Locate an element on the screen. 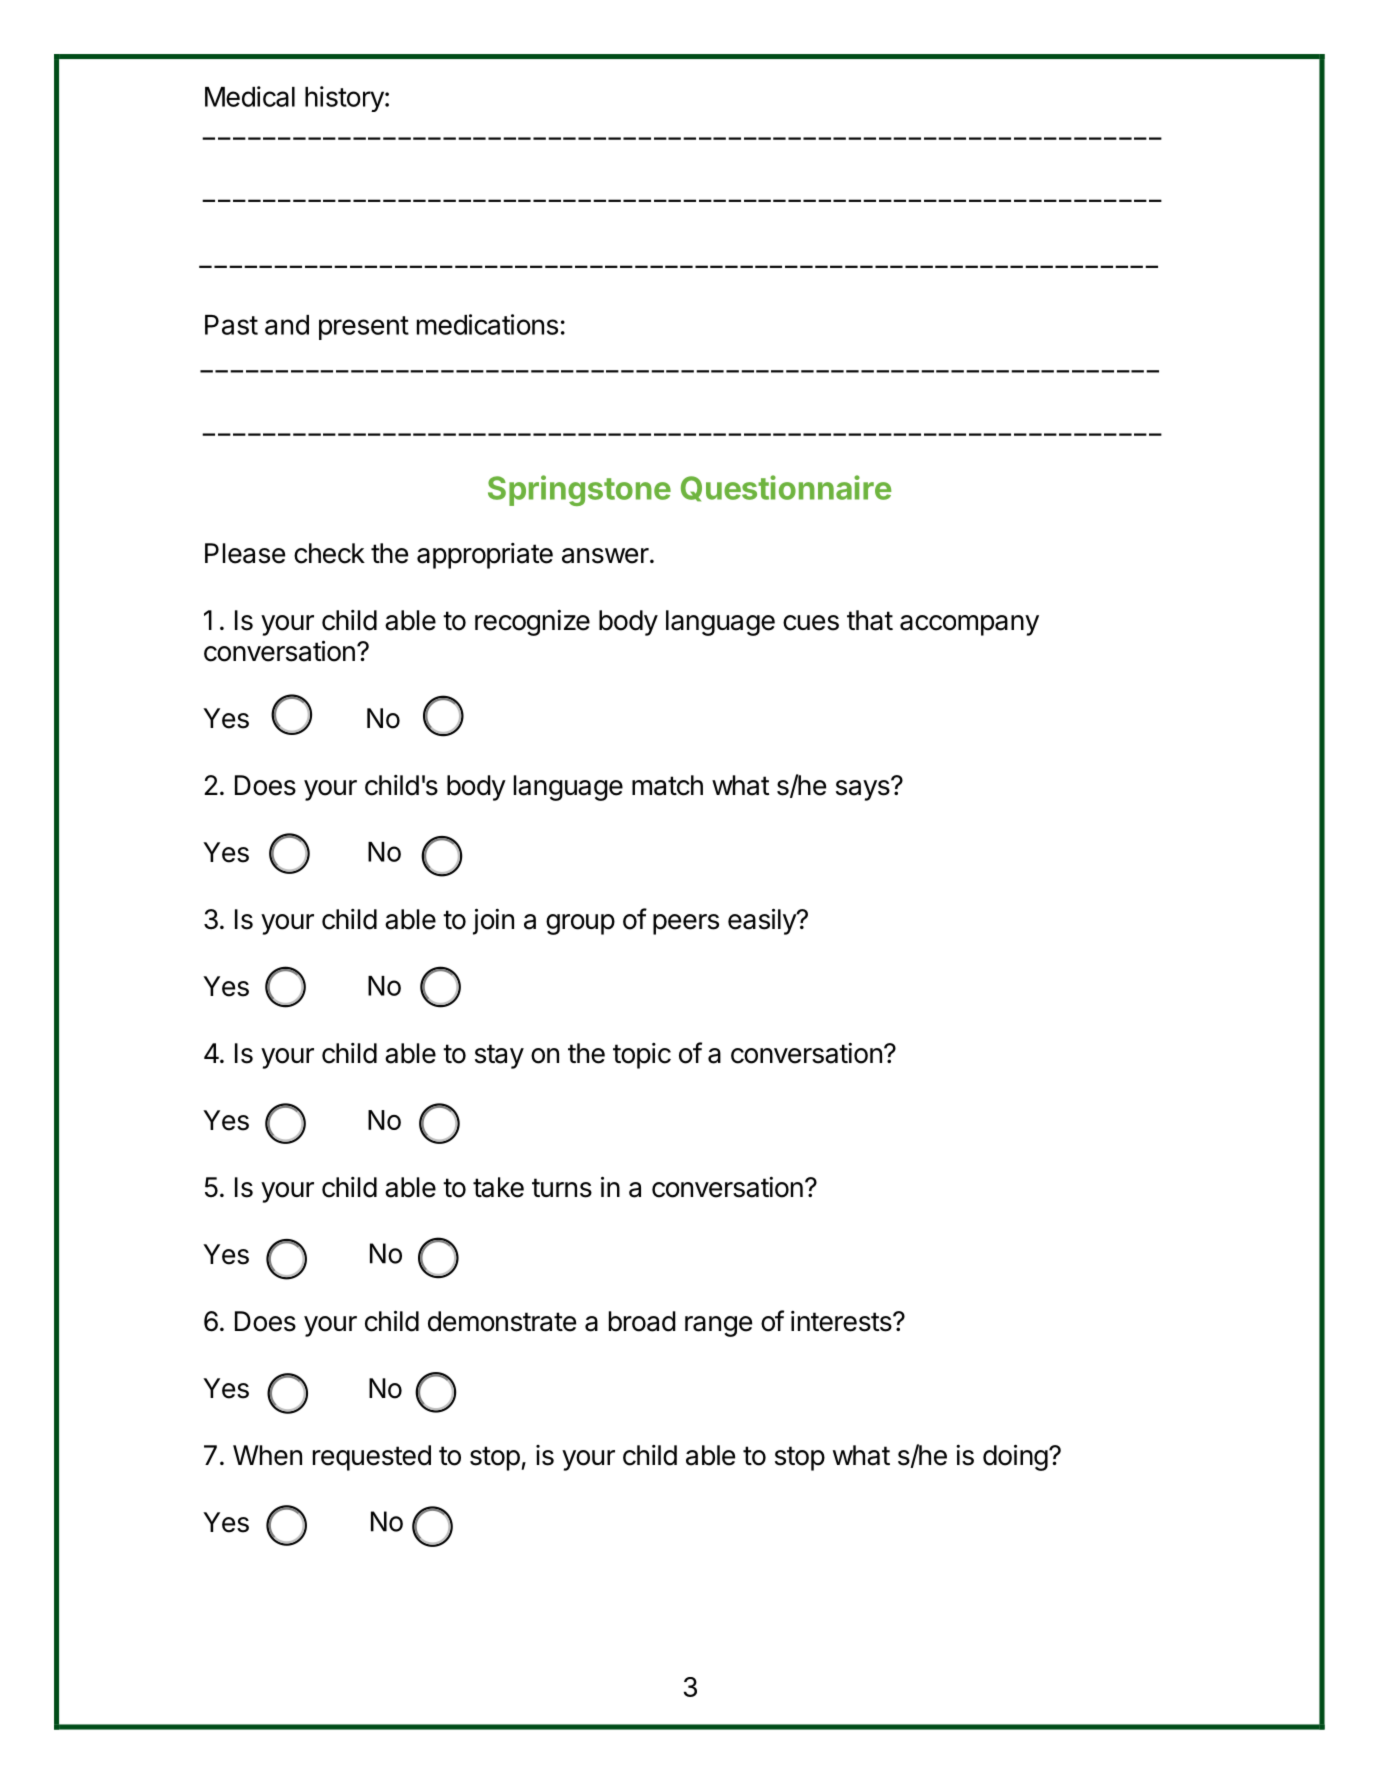 The height and width of the screenshot is (1783, 1378). broad is located at coordinates (642, 1321).
